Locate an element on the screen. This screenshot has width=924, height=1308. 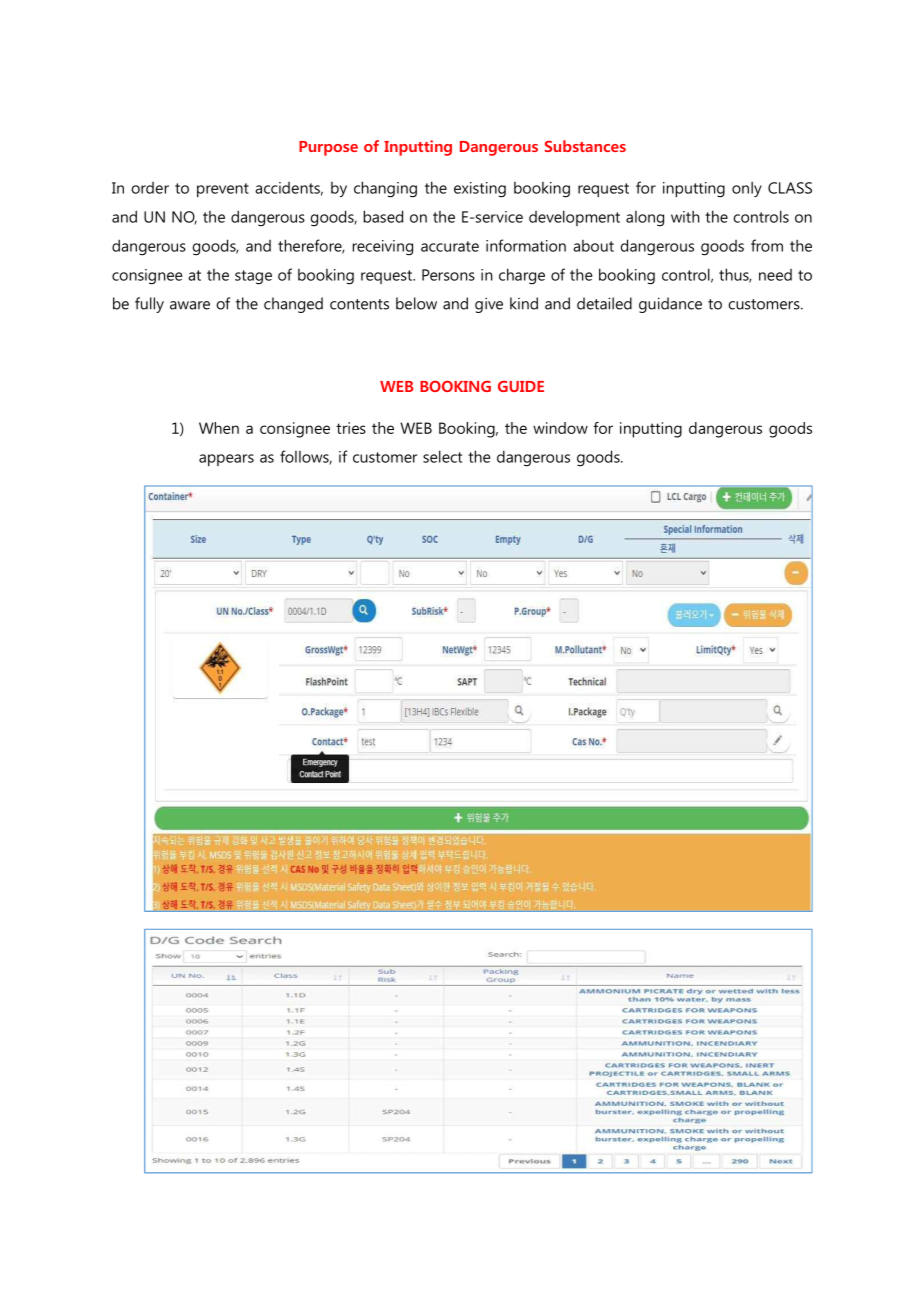
stage is located at coordinates (253, 277).
